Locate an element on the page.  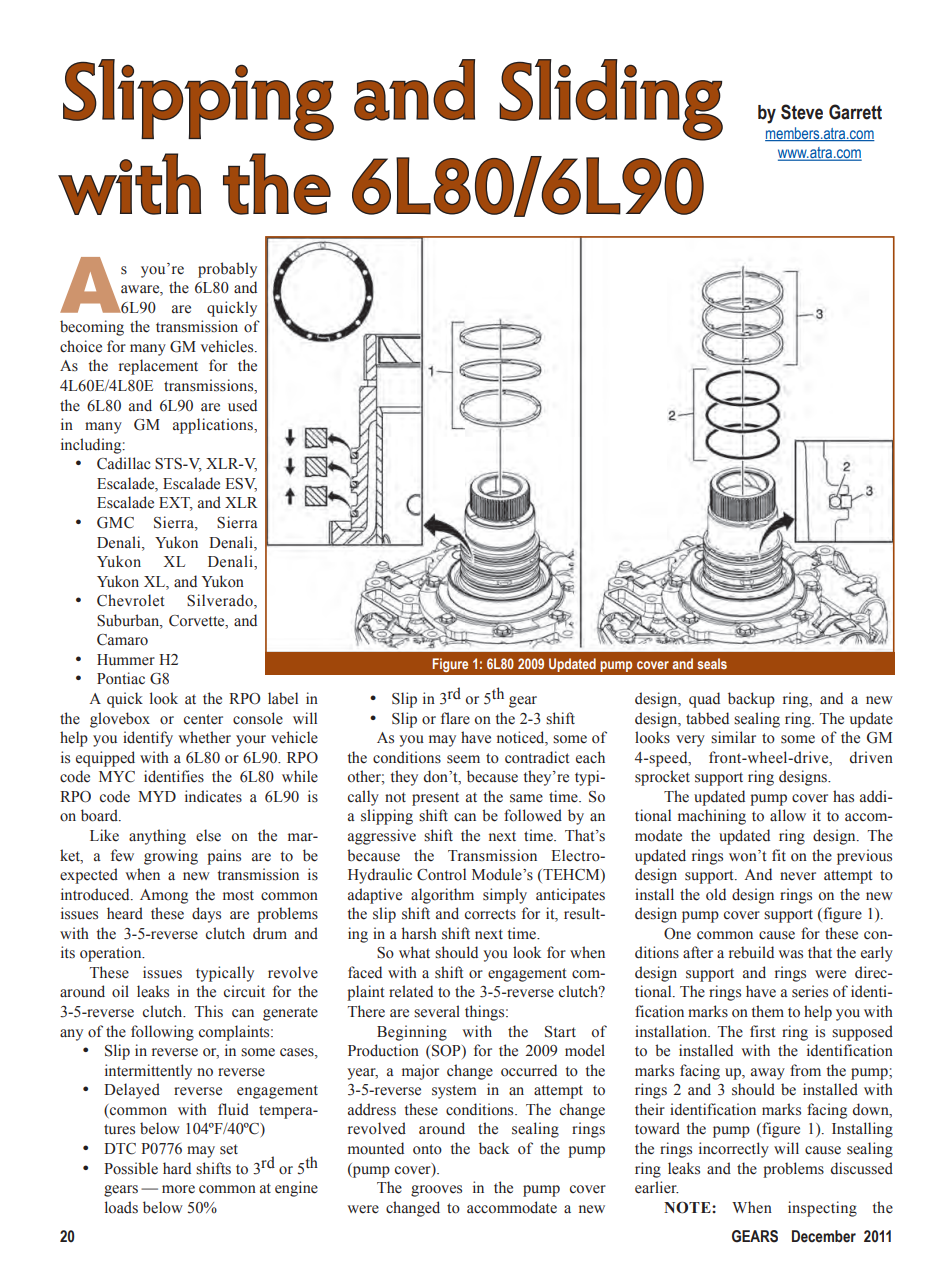
corrects is located at coordinates (490, 914).
